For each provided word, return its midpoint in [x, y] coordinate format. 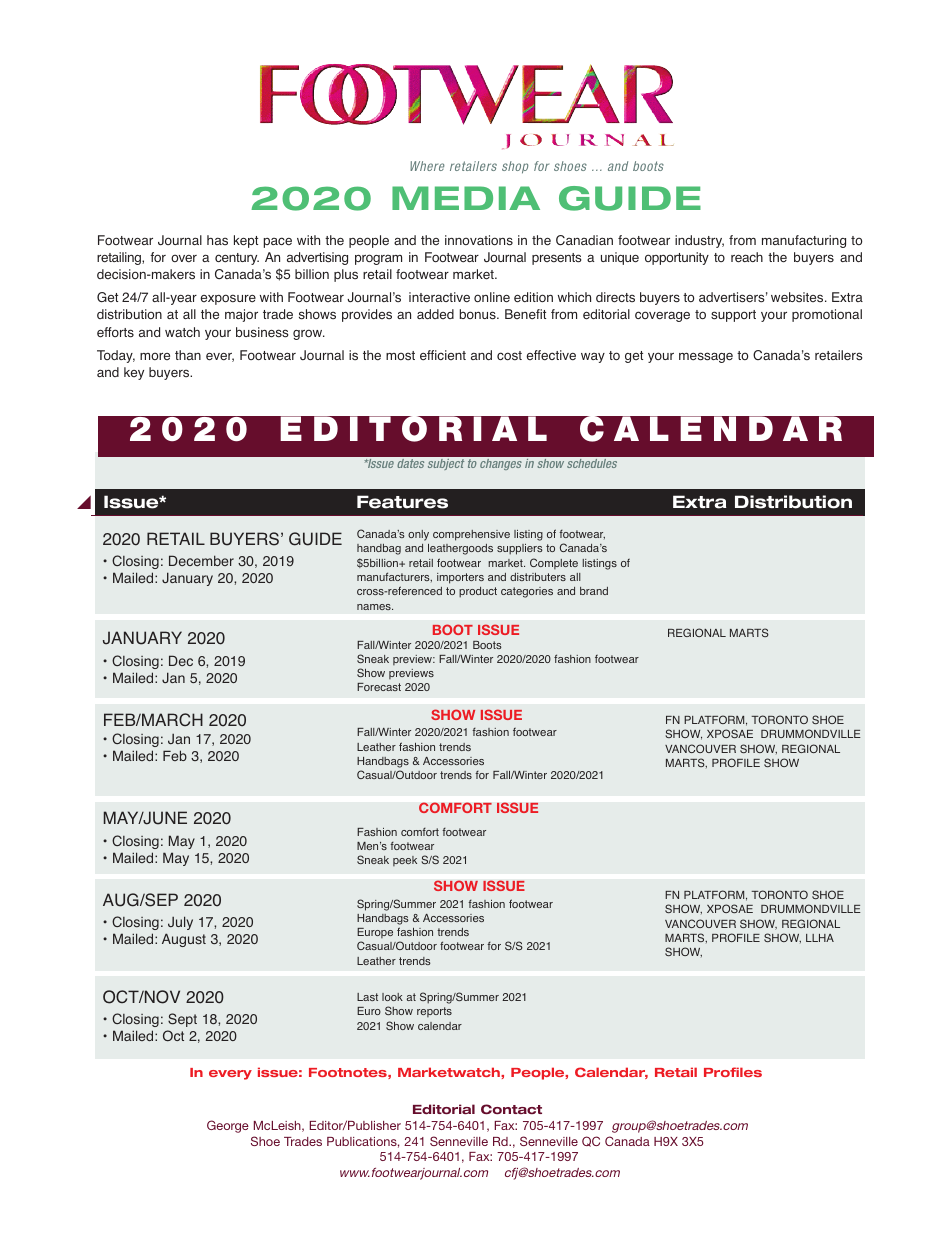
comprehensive [471, 535]
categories [527, 592]
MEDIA [466, 198]
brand [594, 591]
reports [434, 1012]
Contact [511, 1109]
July [180, 923]
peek [405, 861]
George [228, 1126]
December [201, 560]
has [217, 240]
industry [699, 241]
